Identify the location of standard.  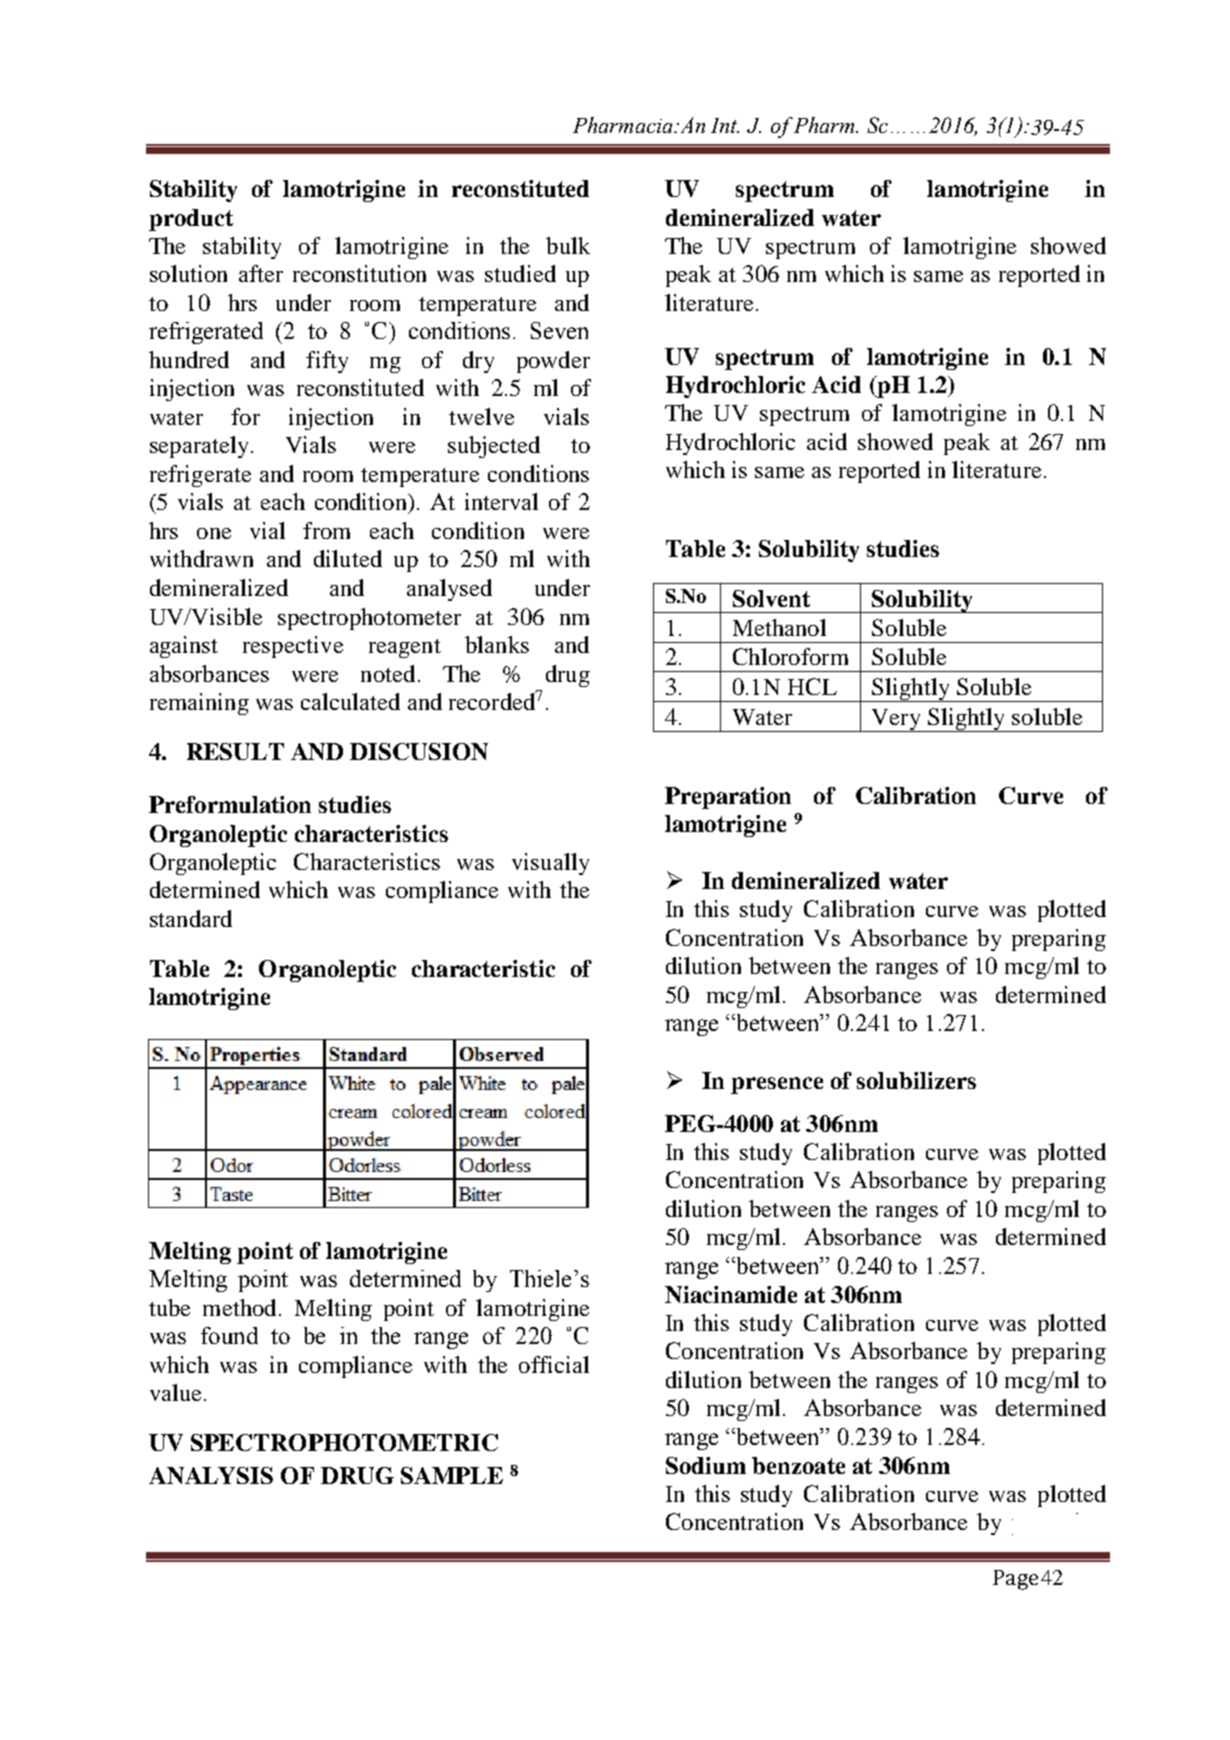
(191, 918).
